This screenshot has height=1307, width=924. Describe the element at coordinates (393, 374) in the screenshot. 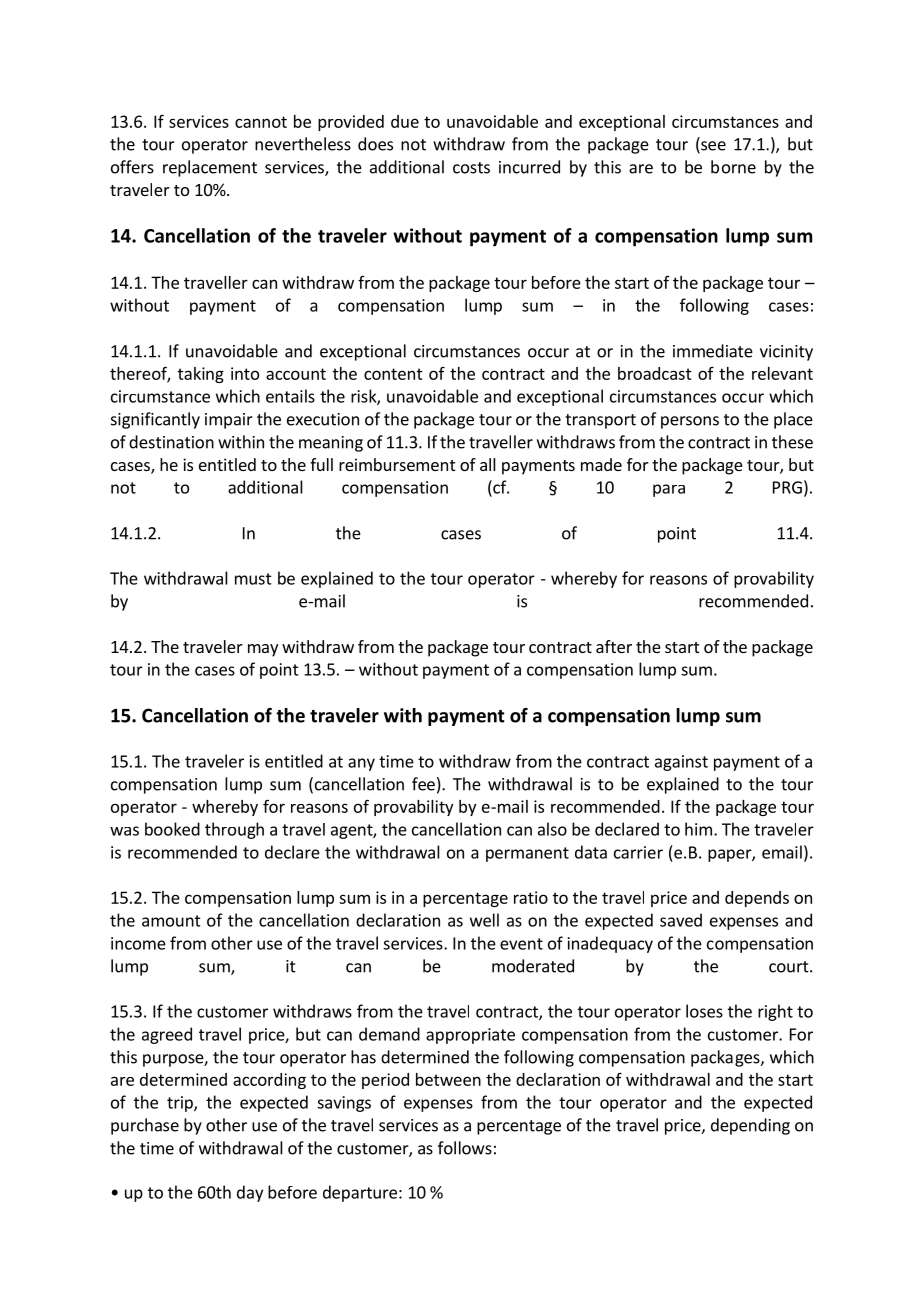

I see `content` at that location.
